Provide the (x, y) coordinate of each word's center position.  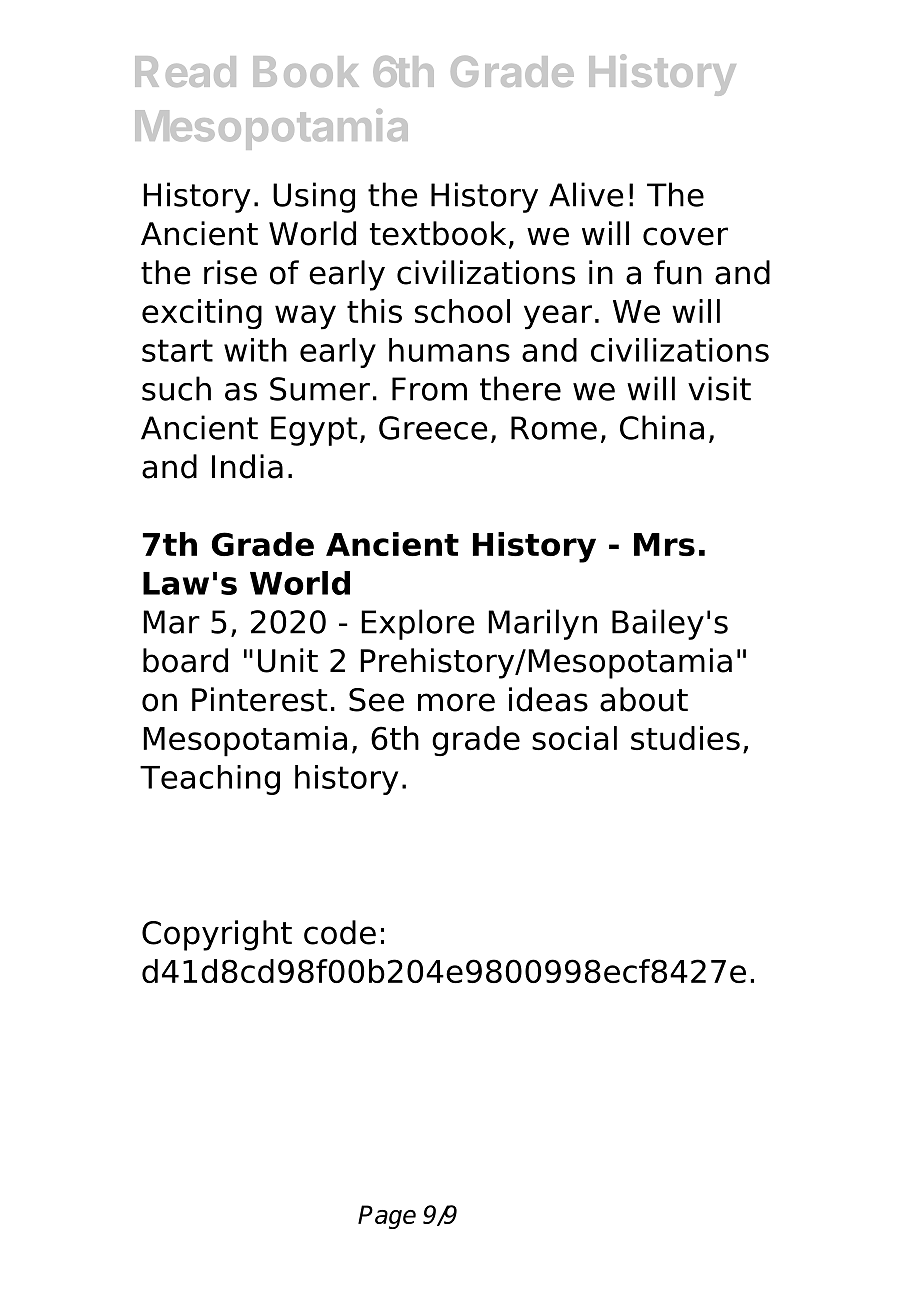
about (644, 699)
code (340, 932)
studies (685, 738)
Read (185, 71)
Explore (418, 624)
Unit (288, 660)
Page (387, 1217)
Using (314, 197)
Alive (586, 194)
